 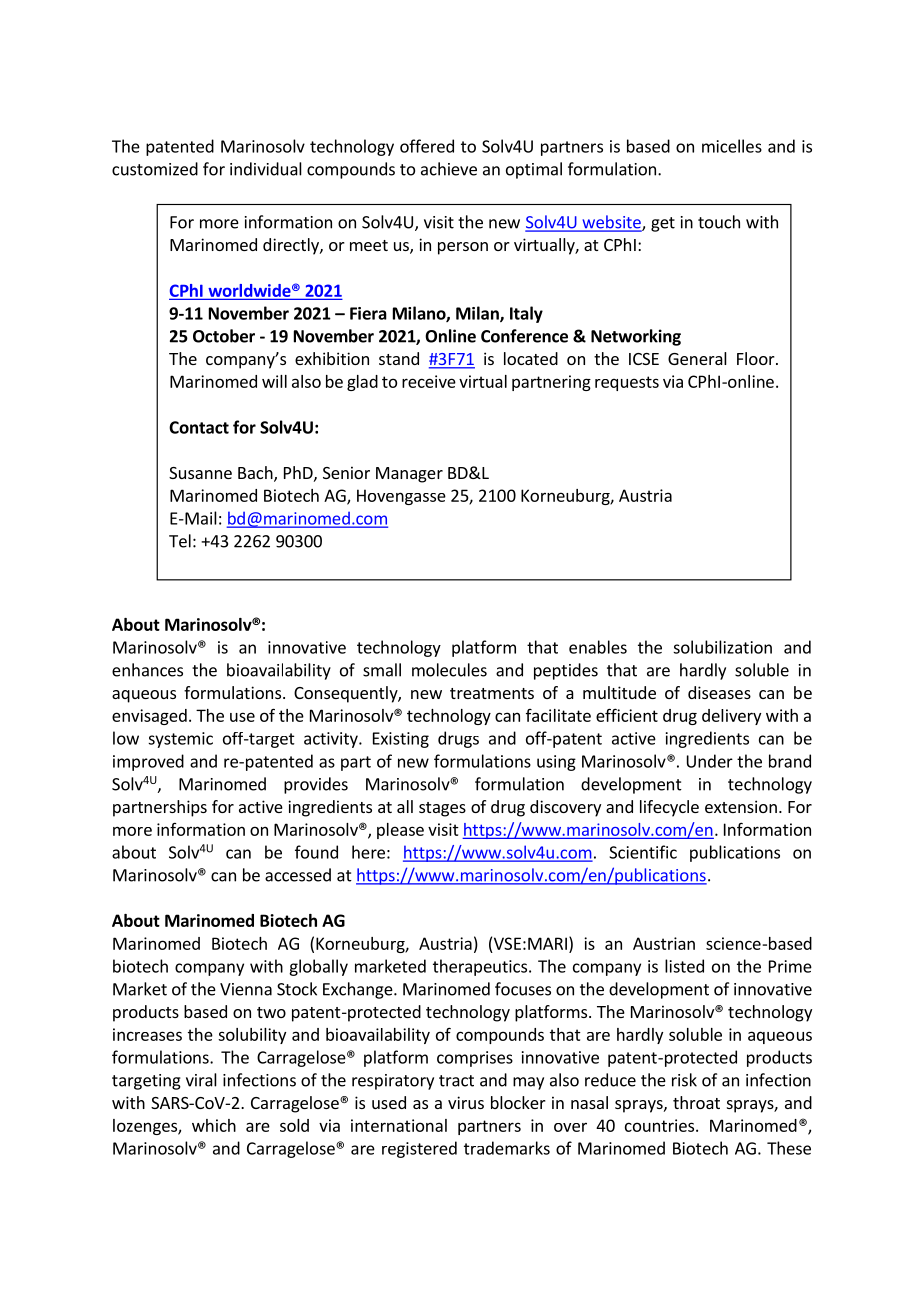 What do you see at coordinates (148, 762) in the image?
I see `improved` at bounding box center [148, 762].
